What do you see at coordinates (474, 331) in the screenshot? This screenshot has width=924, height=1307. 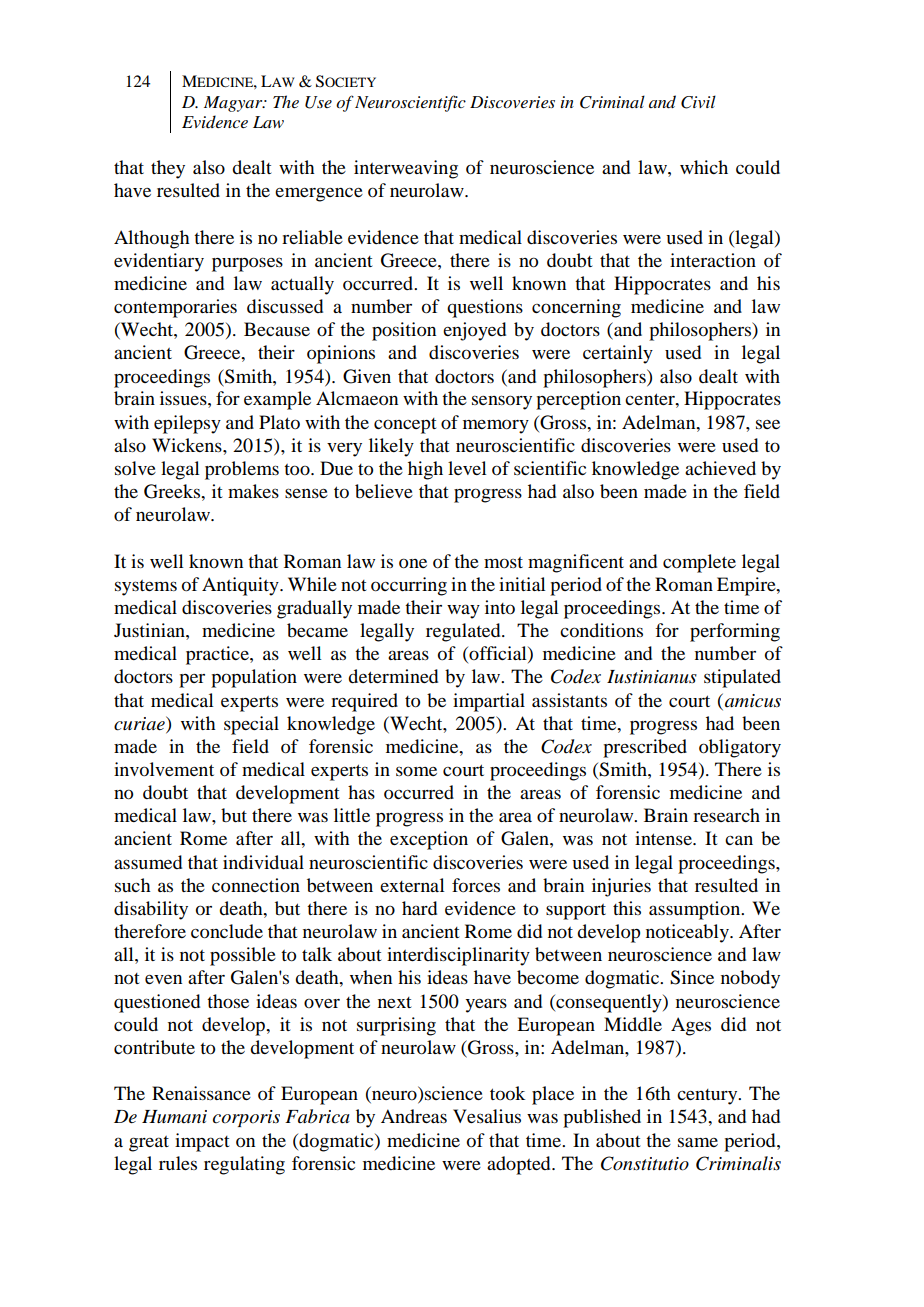 I see `enjoyed` at bounding box center [474, 331].
